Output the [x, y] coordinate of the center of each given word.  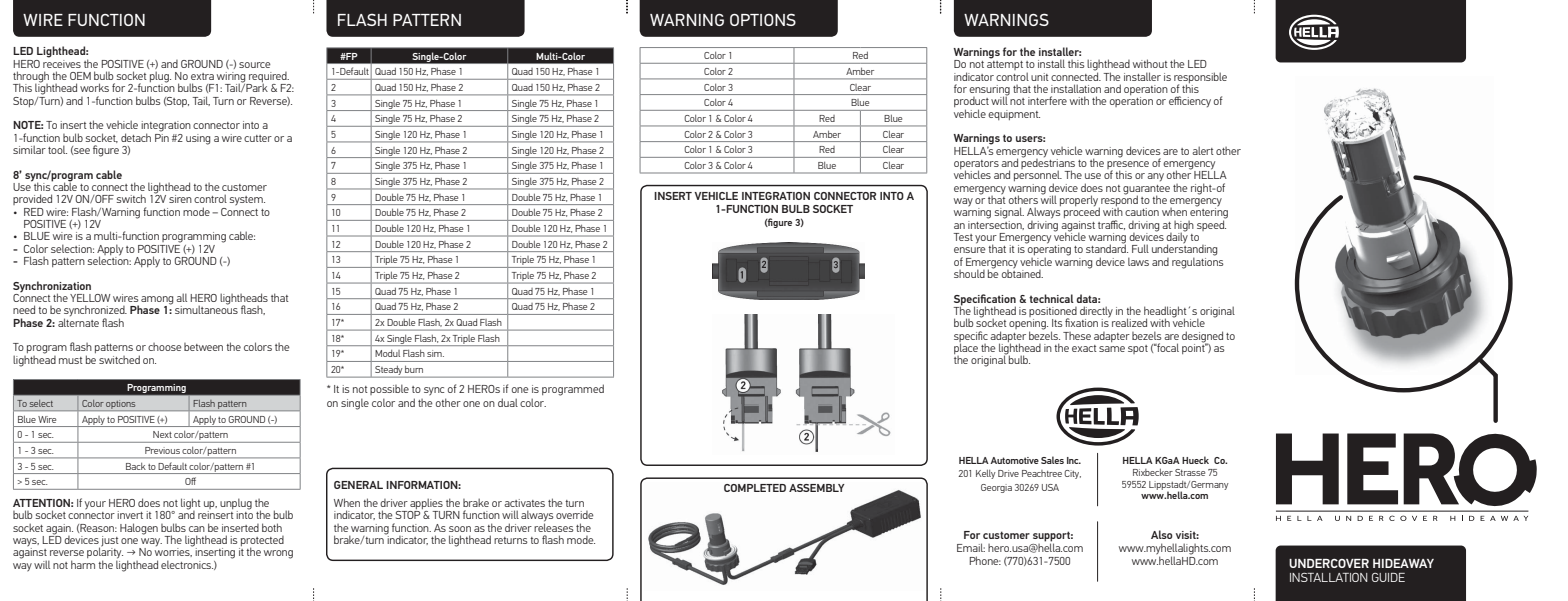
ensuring [989, 91]
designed [1202, 338]
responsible [1200, 79]
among [157, 301]
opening [1028, 325]
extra [202, 76]
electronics [187, 564]
